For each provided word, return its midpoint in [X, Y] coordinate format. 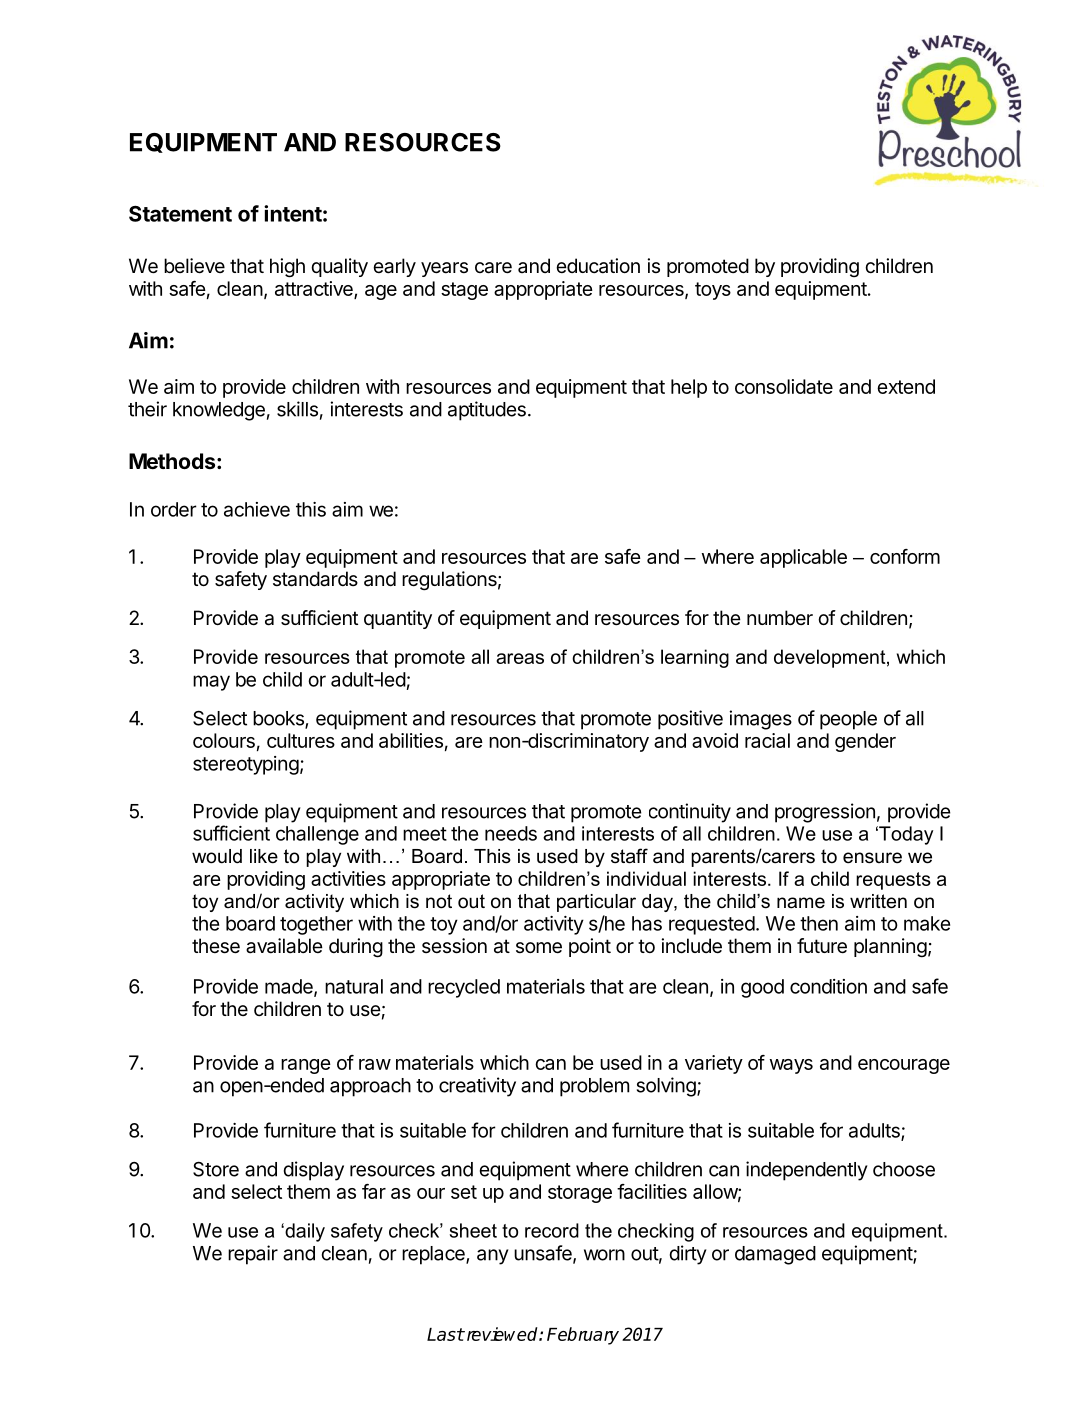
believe [194, 266]
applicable [803, 558]
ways [791, 1066]
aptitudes [487, 411]
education [598, 266]
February [583, 1336]
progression [825, 813]
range [306, 1066]
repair [253, 1255]
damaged [775, 1255]
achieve [257, 509]
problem [594, 1087]
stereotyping [246, 765]
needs [511, 833]
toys [713, 291]
